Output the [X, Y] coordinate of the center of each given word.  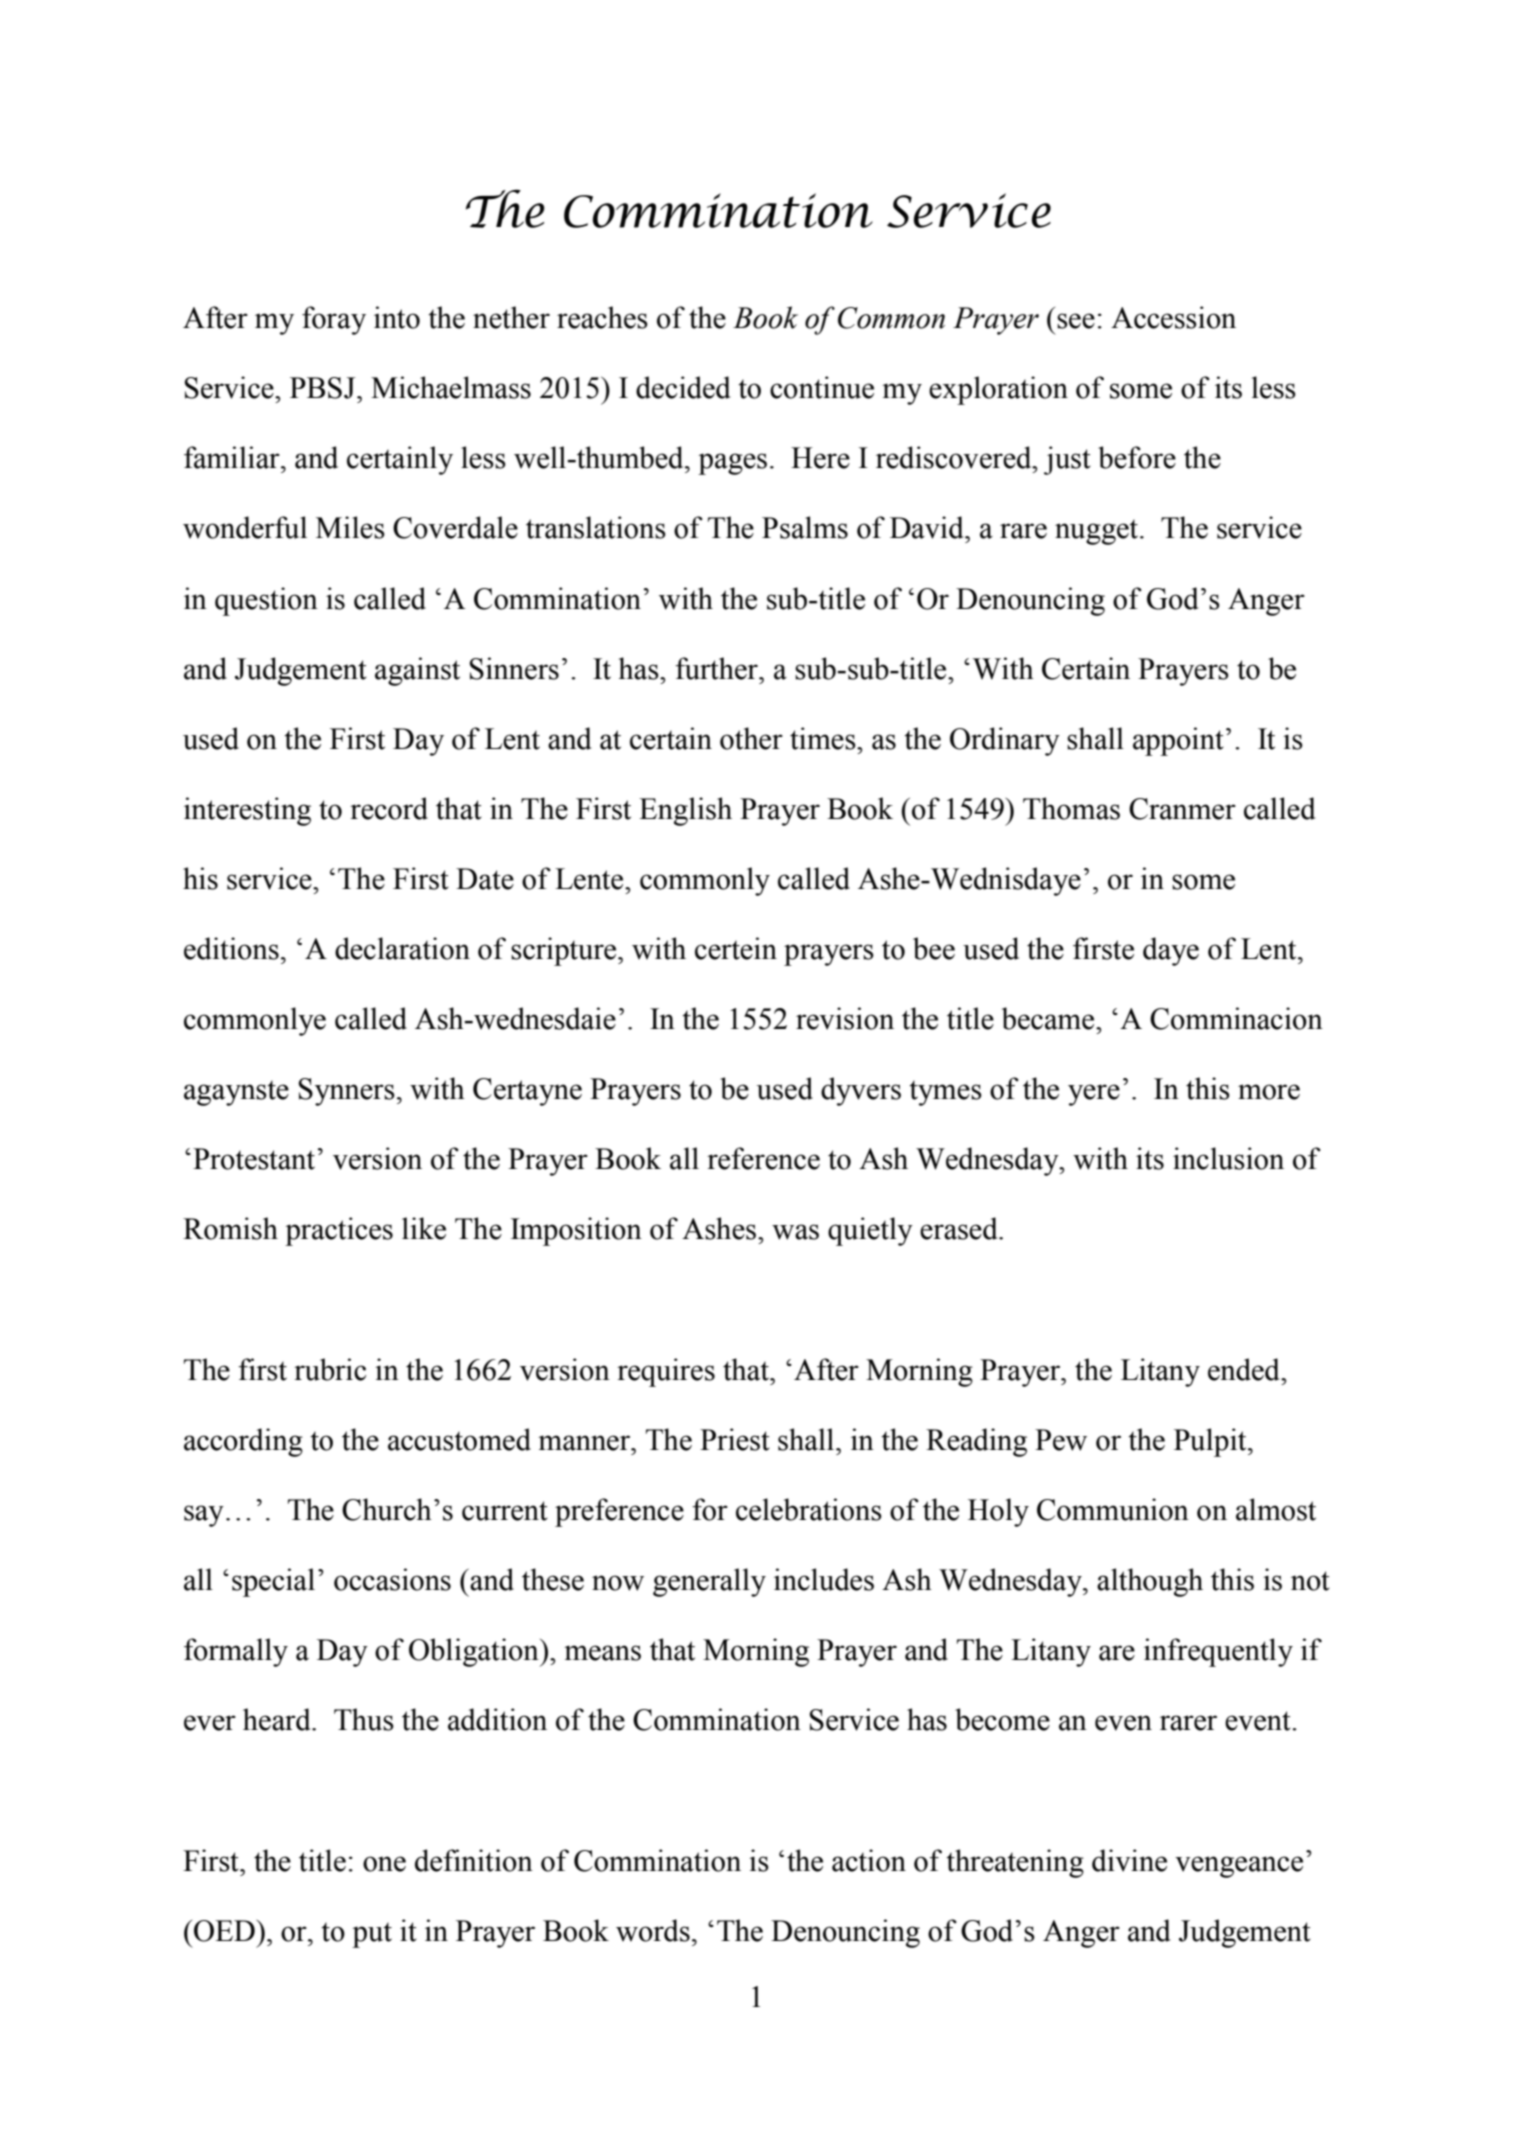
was [795, 1232]
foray [334, 320]
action [869, 1860]
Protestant [254, 1159]
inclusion [1228, 1158]
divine [1129, 1860]
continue [822, 387]
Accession [1173, 317]
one [384, 1864]
